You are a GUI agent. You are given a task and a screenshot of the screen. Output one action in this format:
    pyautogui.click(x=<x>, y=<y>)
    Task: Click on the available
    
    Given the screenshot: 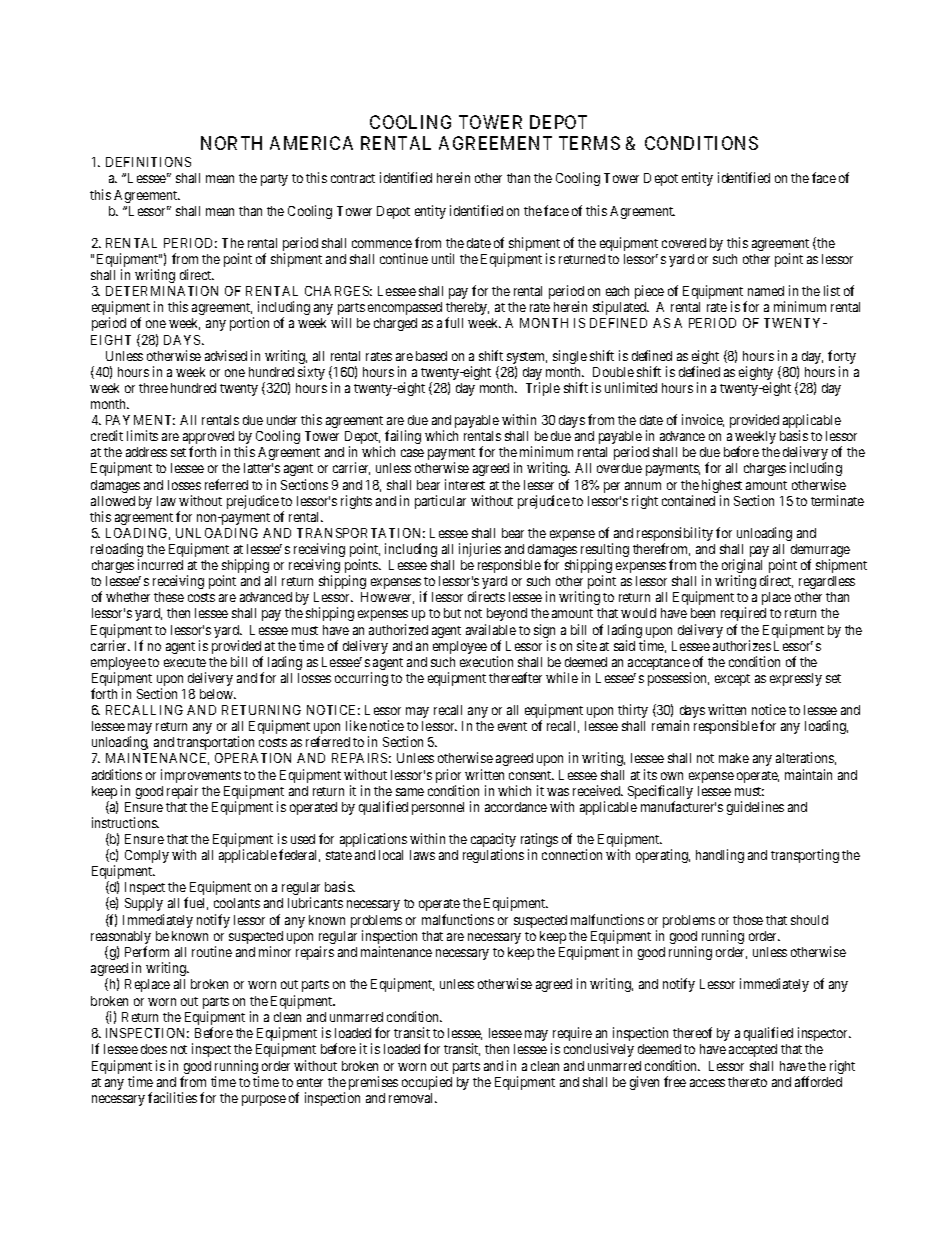 What is the action you would take?
    pyautogui.click(x=491, y=629)
